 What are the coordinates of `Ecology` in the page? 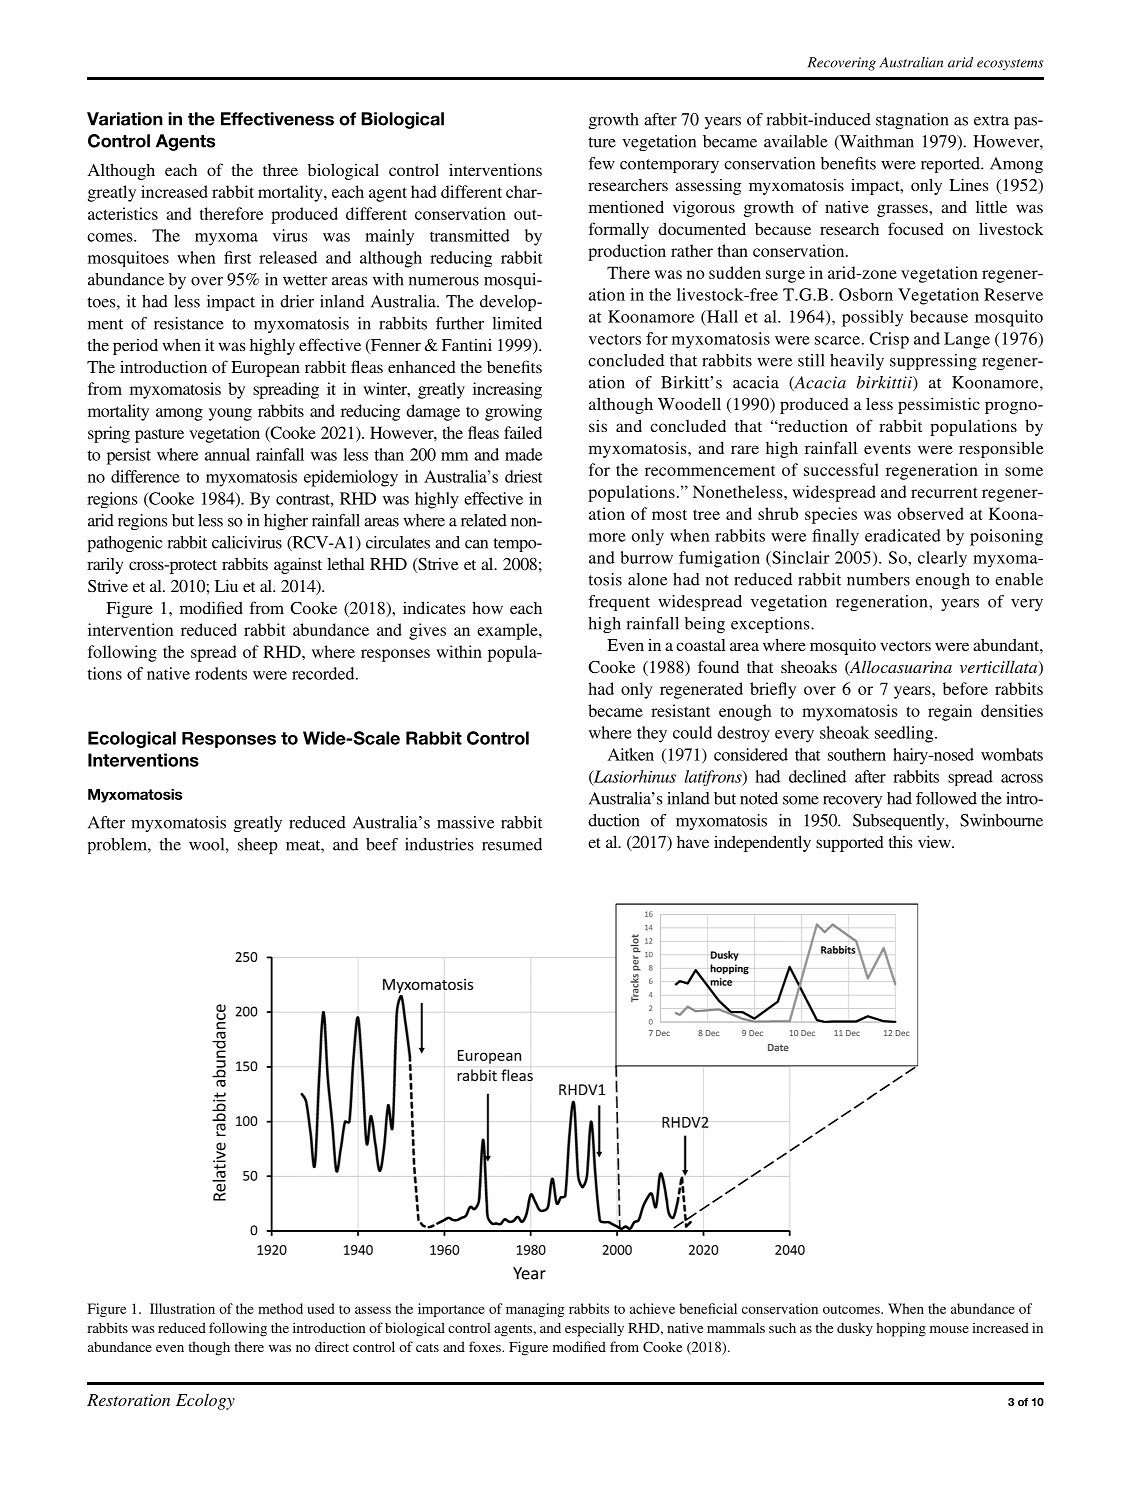 It's located at (205, 1401).
